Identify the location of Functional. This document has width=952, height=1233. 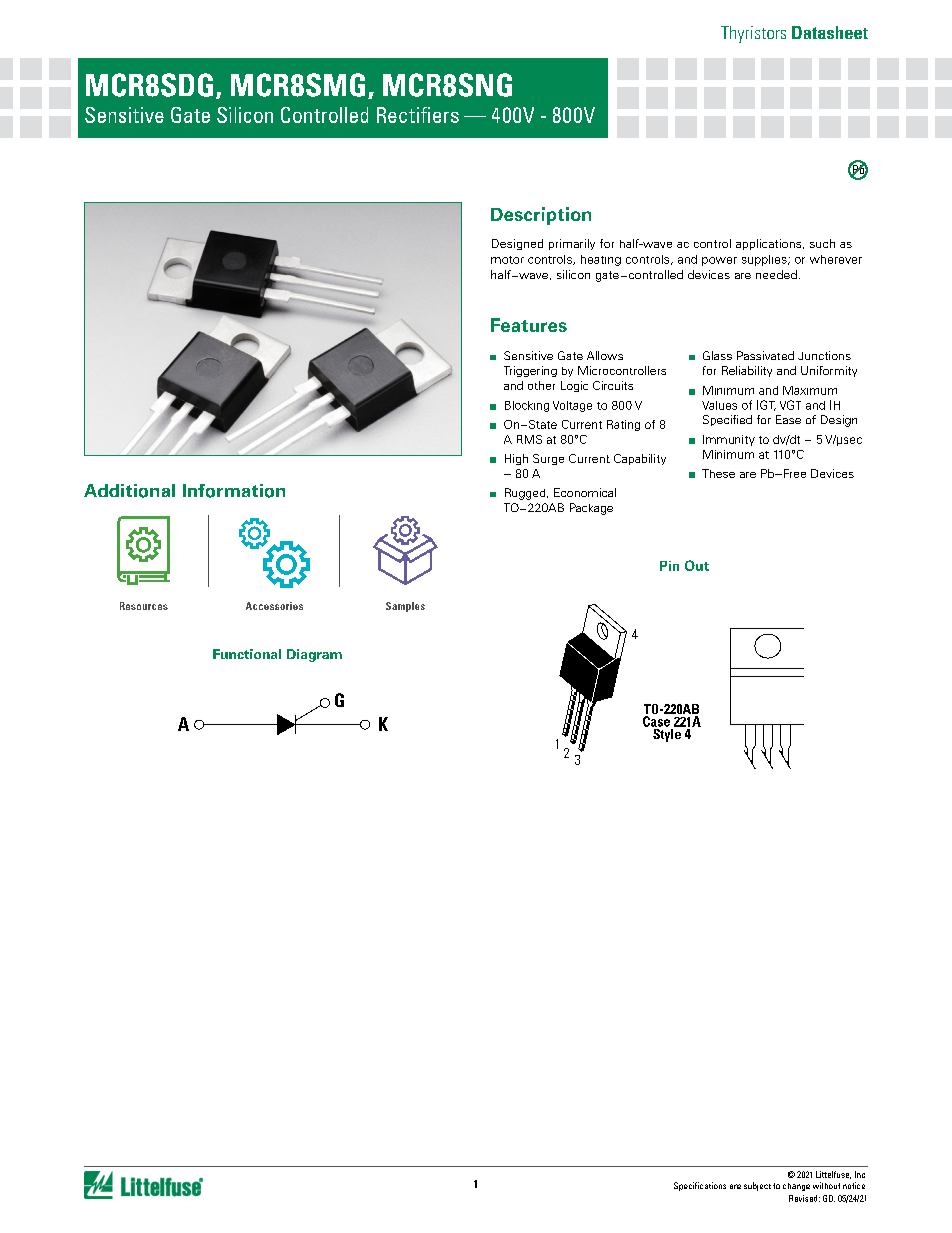
(247, 654).
